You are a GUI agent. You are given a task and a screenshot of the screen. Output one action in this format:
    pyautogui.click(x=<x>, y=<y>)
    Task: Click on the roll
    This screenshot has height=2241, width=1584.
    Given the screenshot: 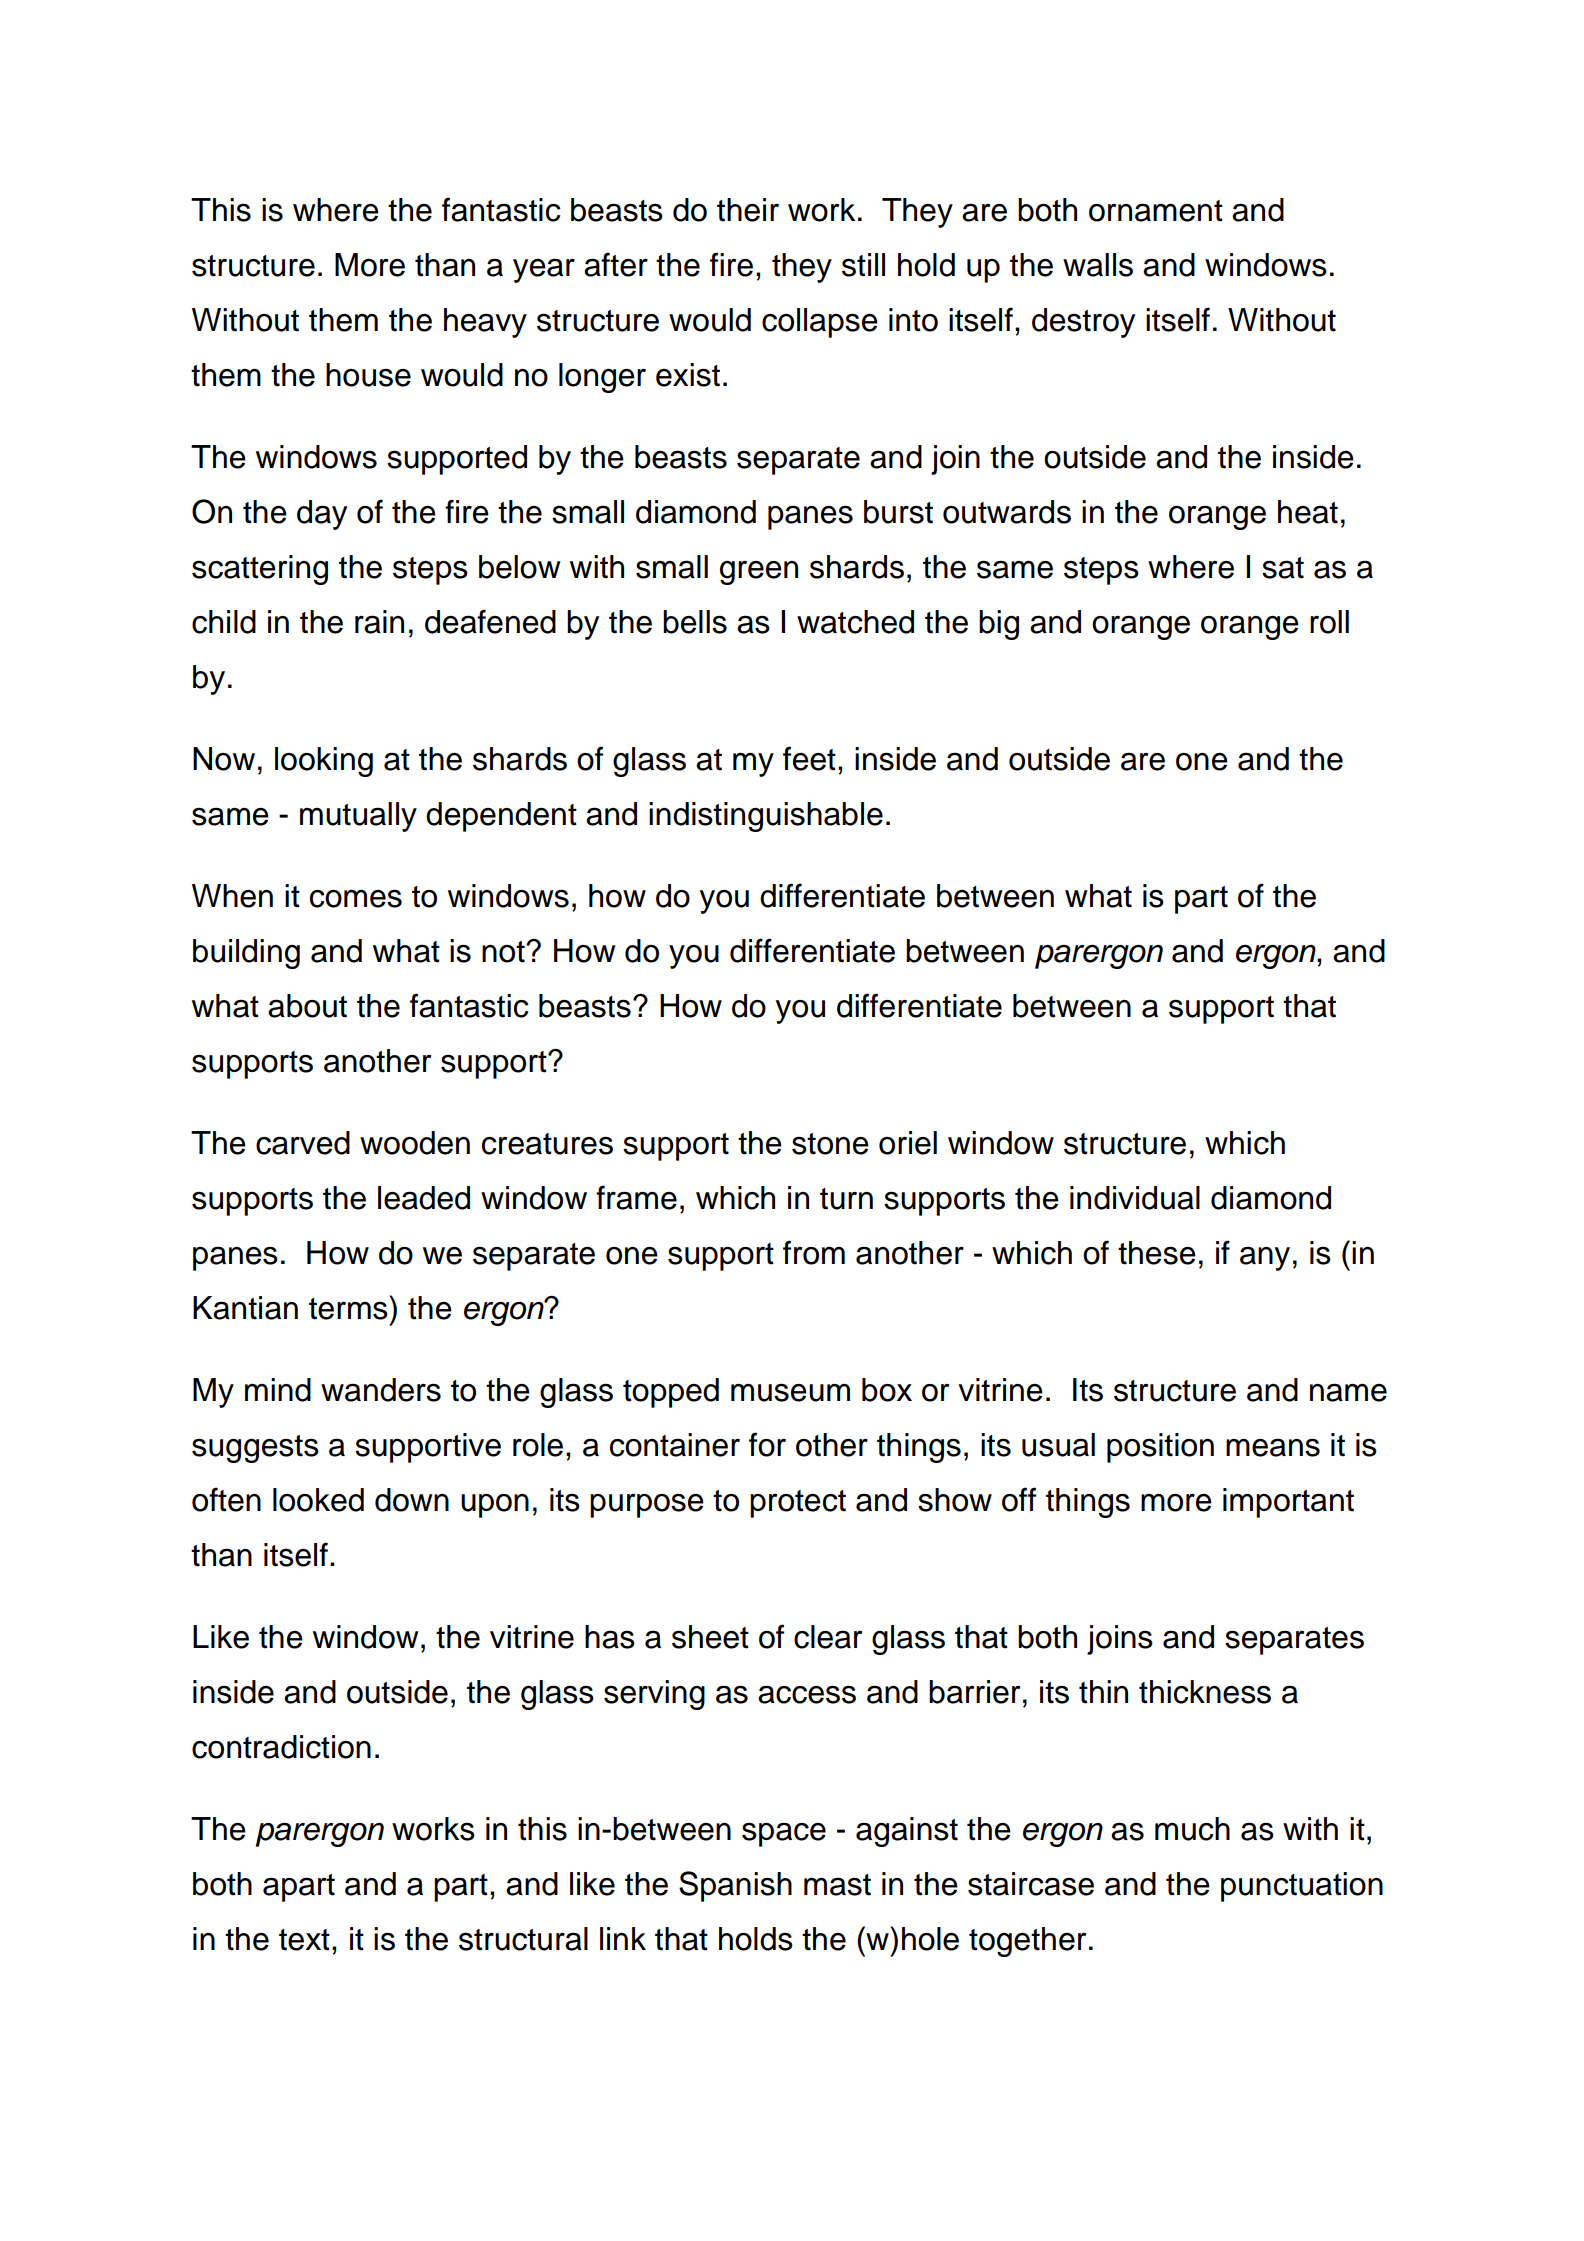 What is the action you would take?
    pyautogui.click(x=1329, y=622)
